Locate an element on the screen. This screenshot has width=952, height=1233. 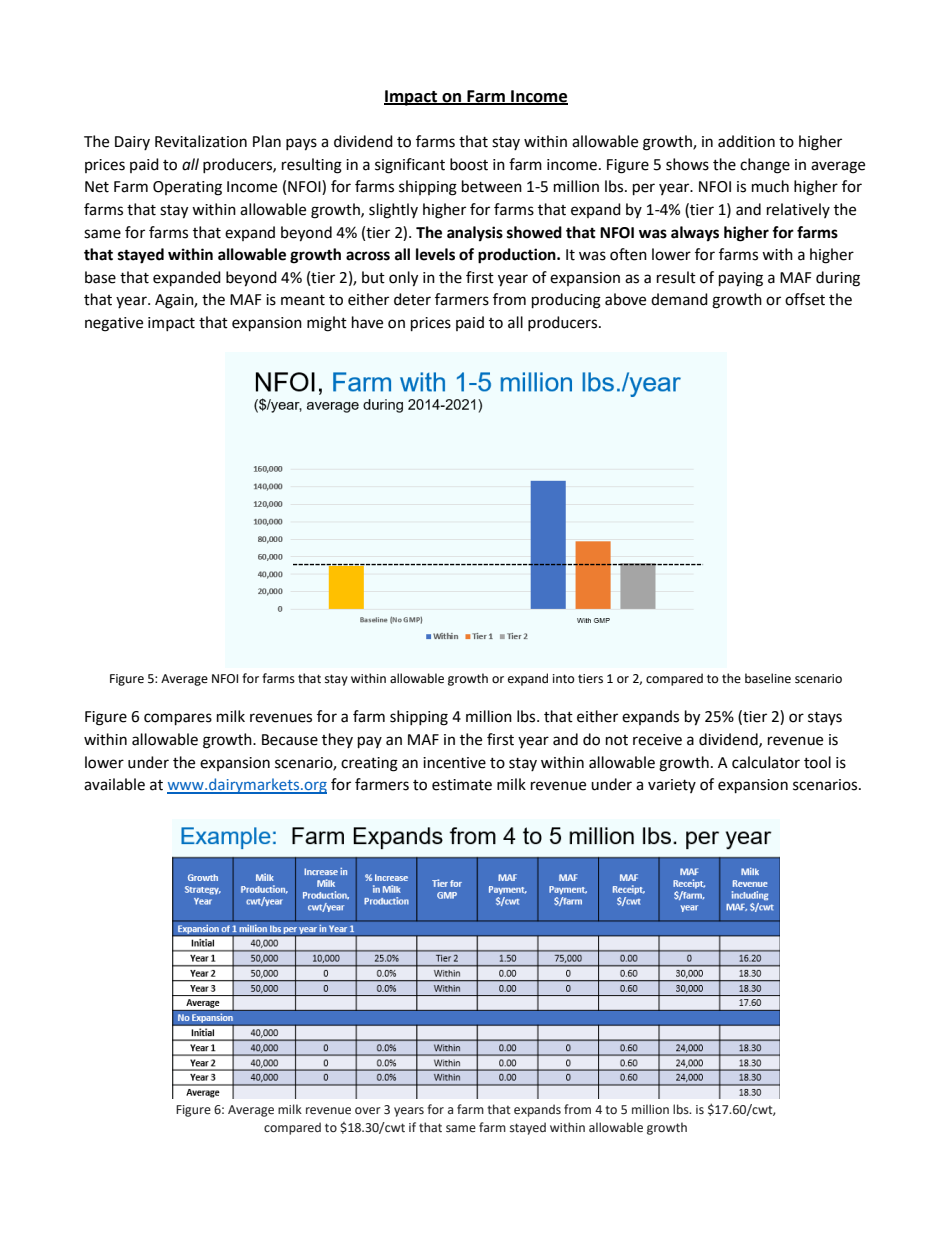
available is located at coordinates (114, 784).
